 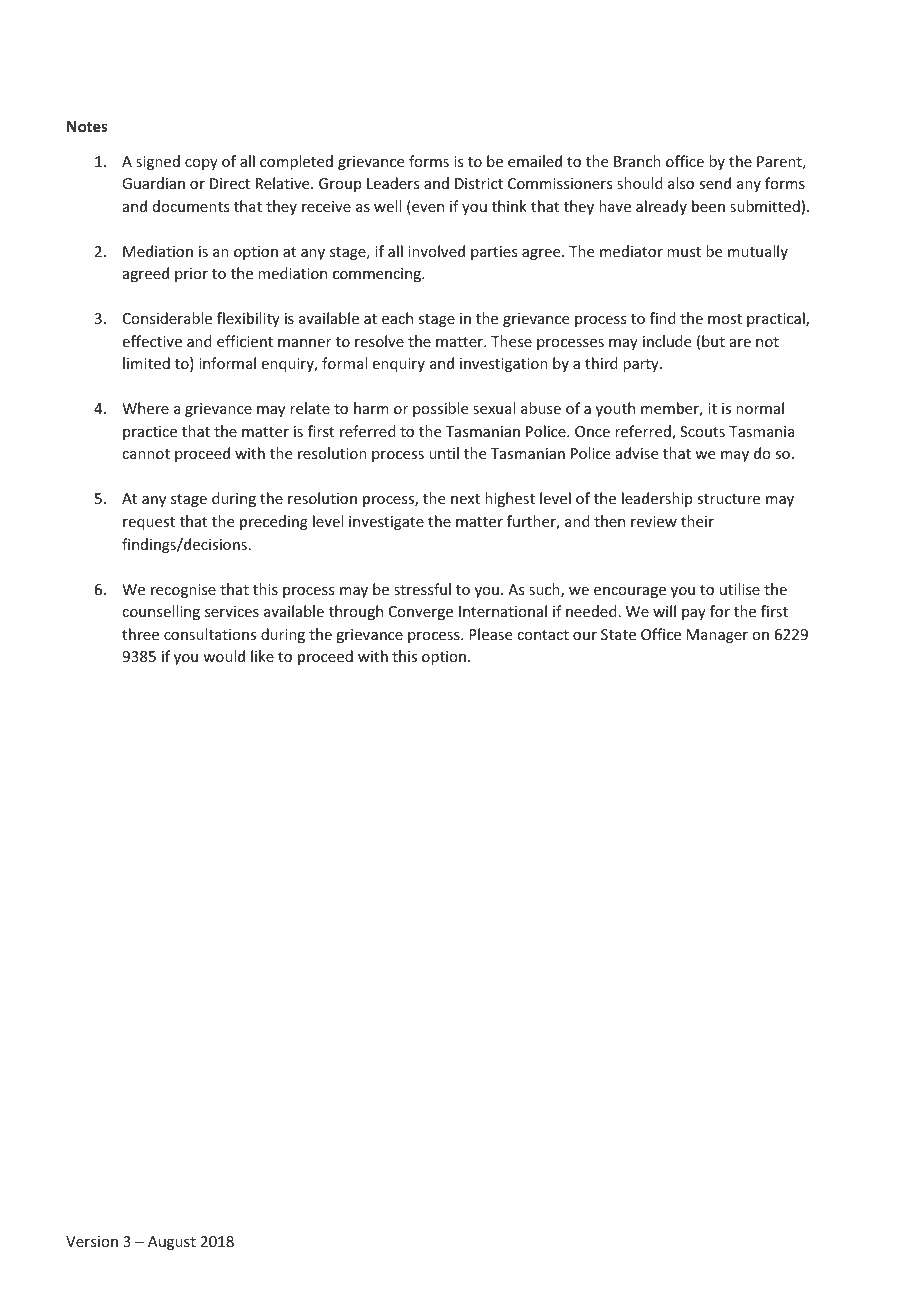 What do you see at coordinates (421, 613) in the image?
I see `Converge` at bounding box center [421, 613].
